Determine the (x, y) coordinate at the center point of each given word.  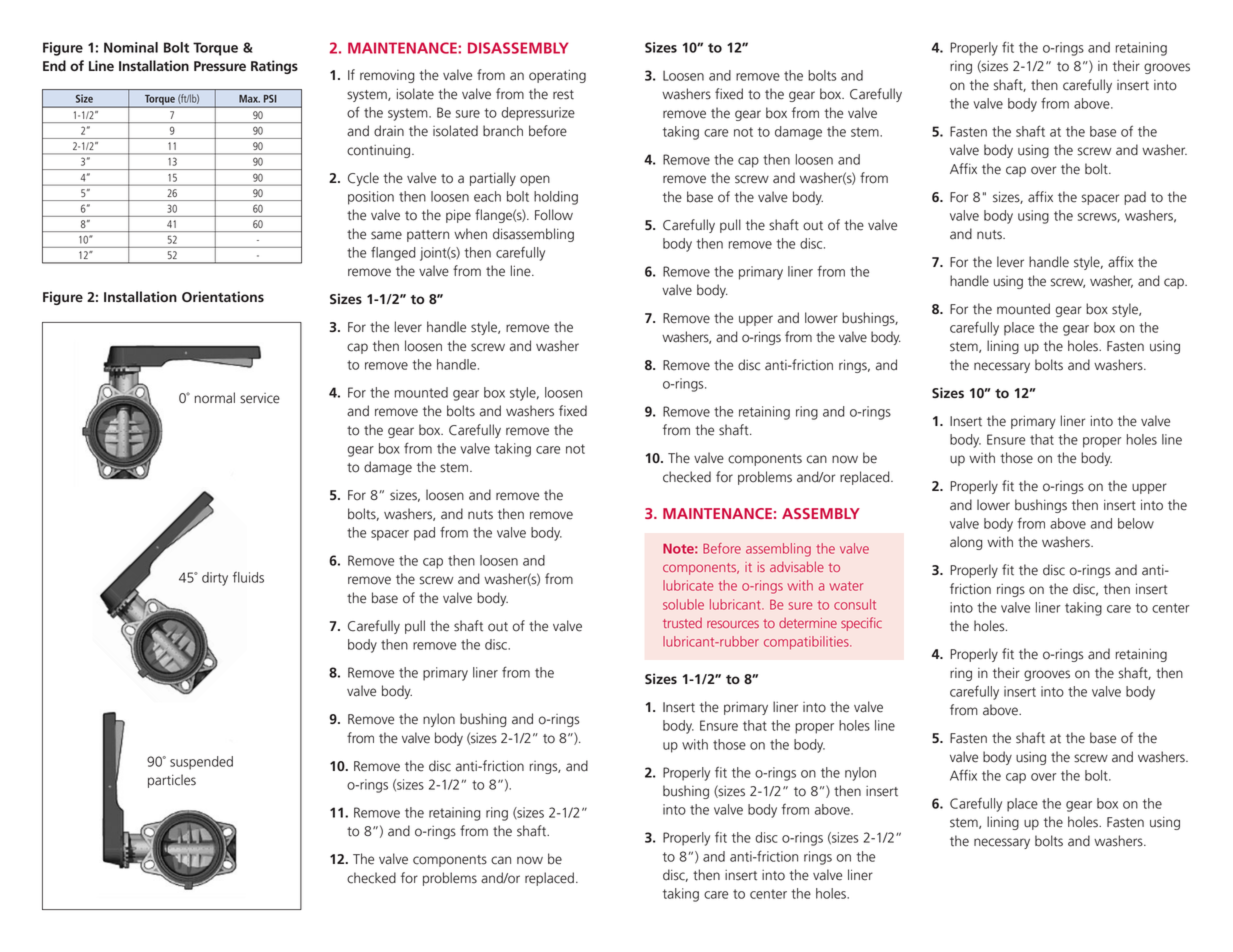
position (371, 198)
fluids (248, 577)
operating (557, 76)
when (470, 234)
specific (861, 624)
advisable (797, 566)
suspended (201, 763)
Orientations (223, 296)
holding (556, 198)
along (966, 543)
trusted (682, 623)
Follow (554, 215)
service (260, 398)
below (1136, 523)
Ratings (274, 67)
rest (563, 95)
